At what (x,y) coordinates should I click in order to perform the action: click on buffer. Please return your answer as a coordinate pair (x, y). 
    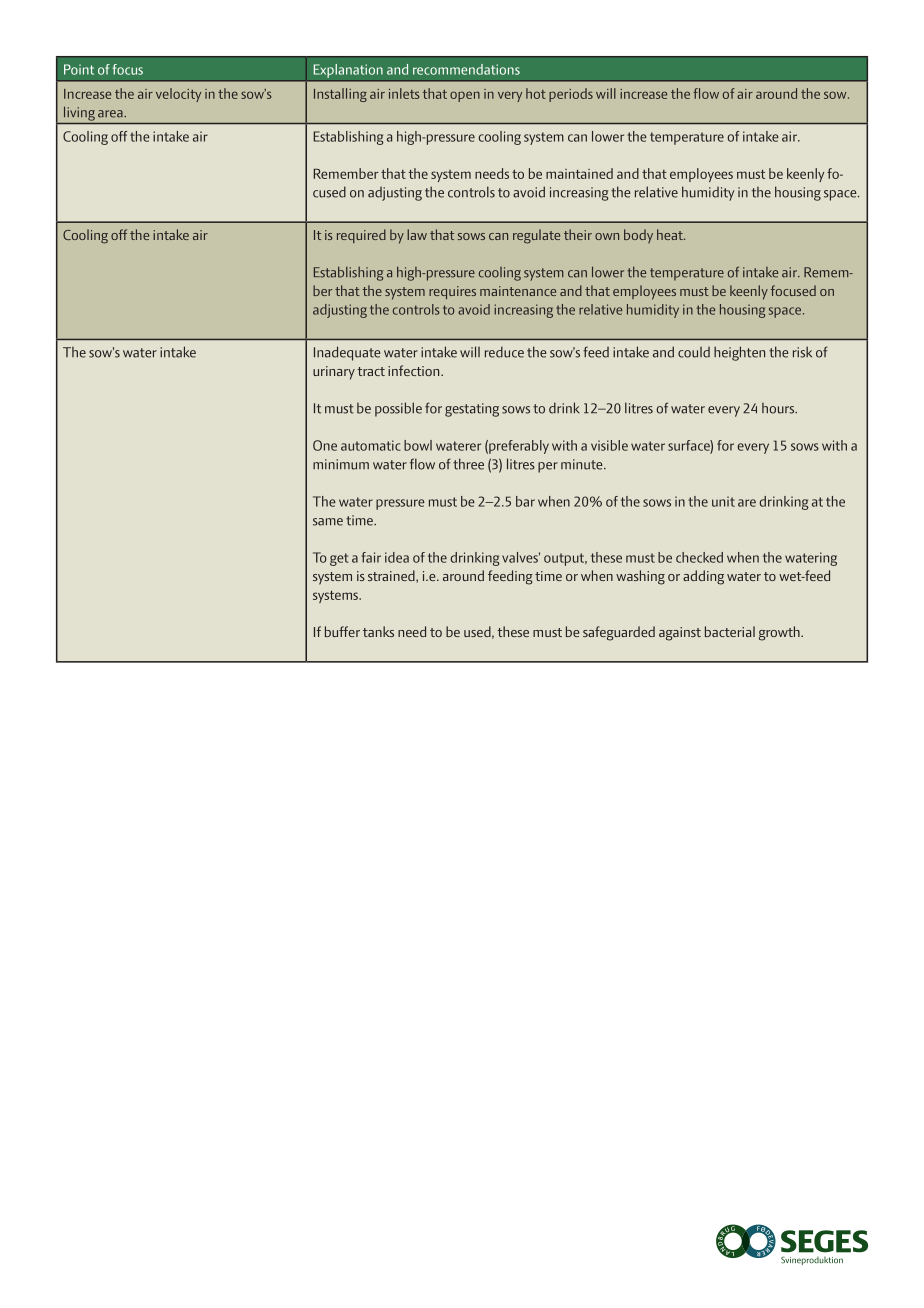
    Looking at the image, I should click on (342, 631).
